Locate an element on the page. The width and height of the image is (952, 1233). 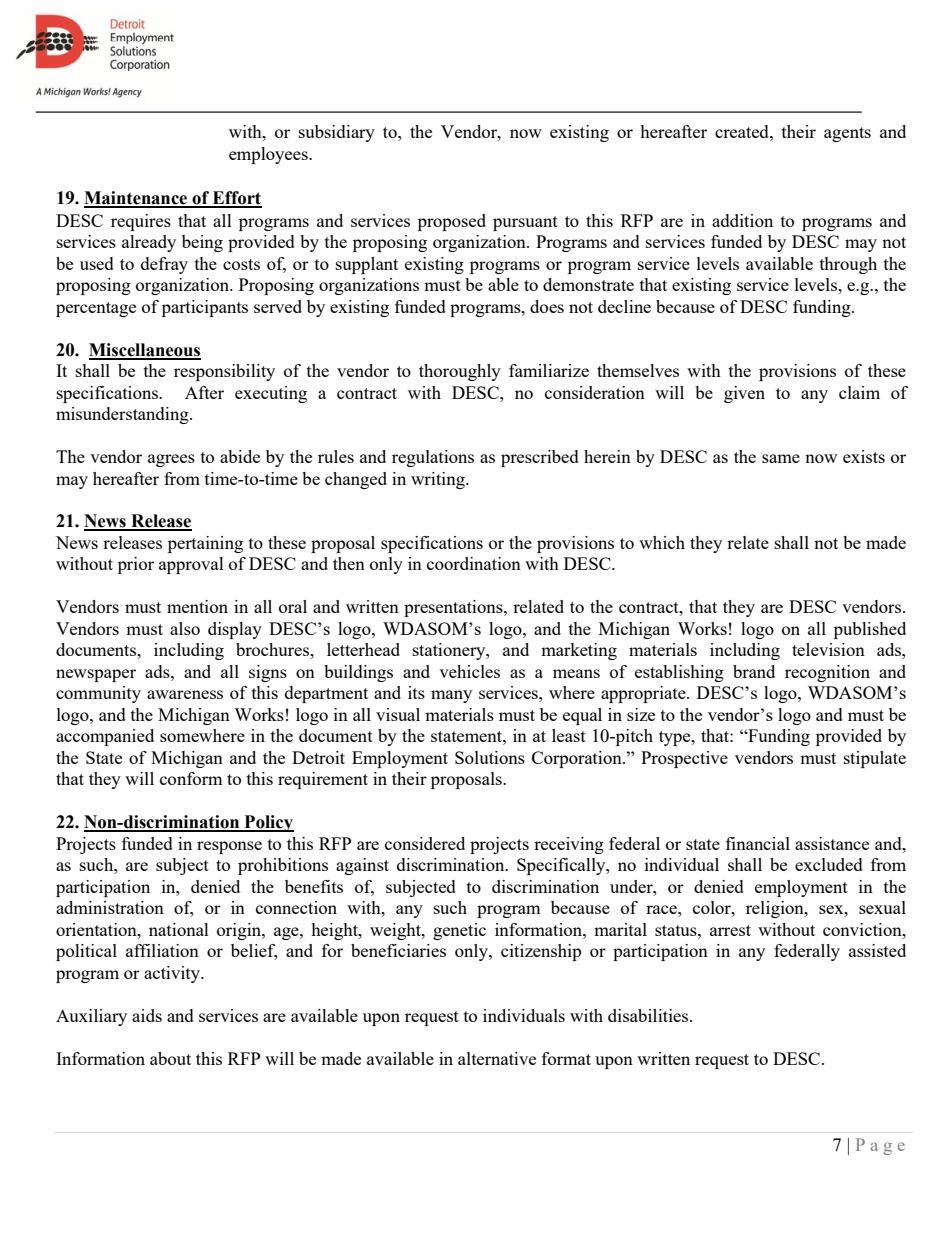
vehicles is located at coordinates (469, 671).
